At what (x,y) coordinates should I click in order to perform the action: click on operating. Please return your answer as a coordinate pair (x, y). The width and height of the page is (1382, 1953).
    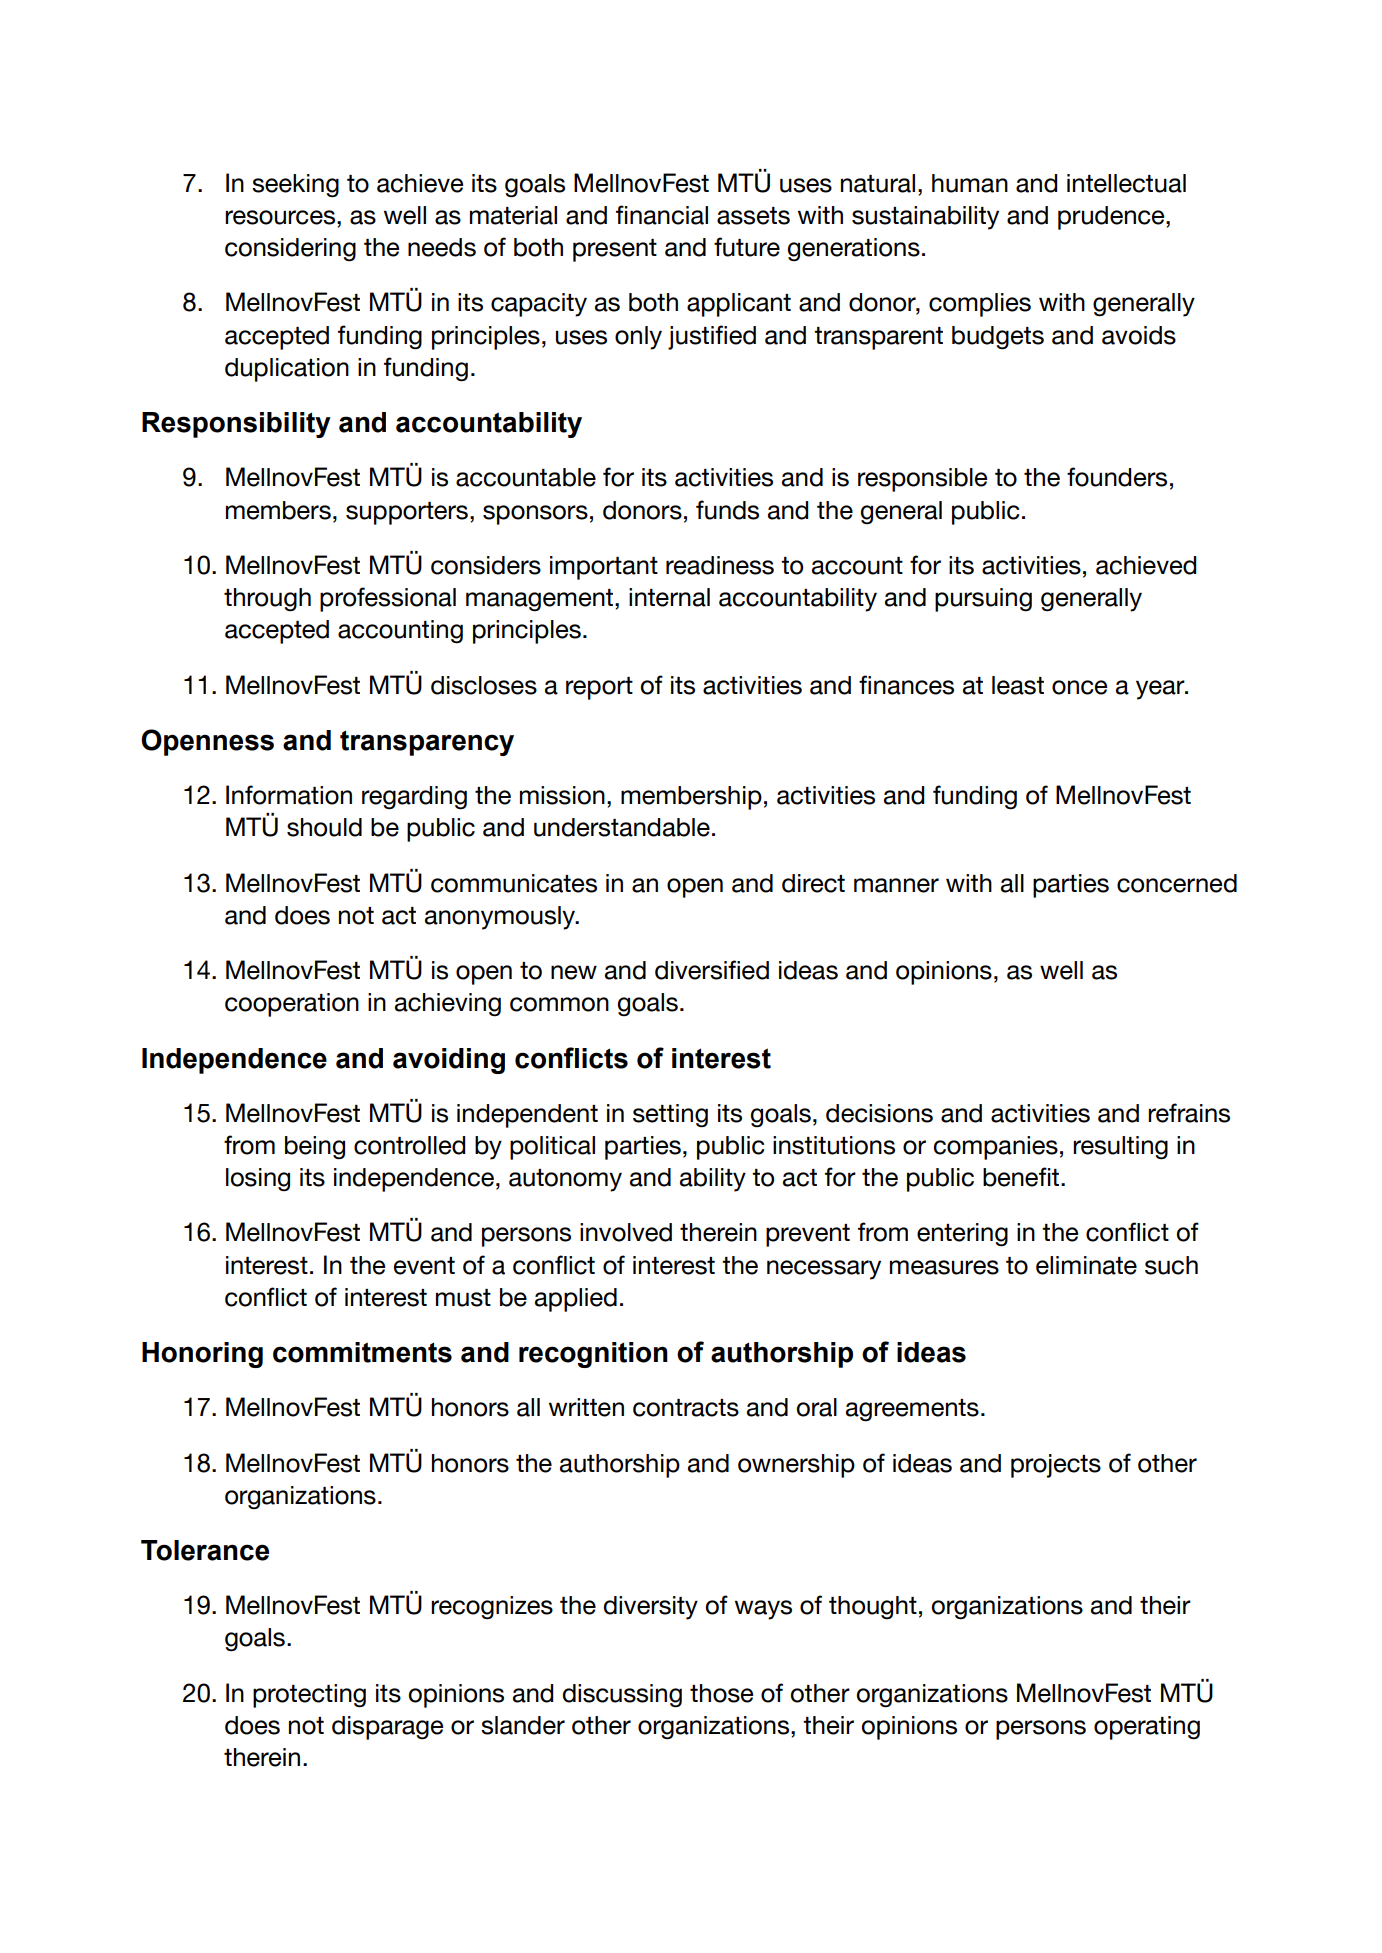
    Looking at the image, I should click on (1147, 1728).
